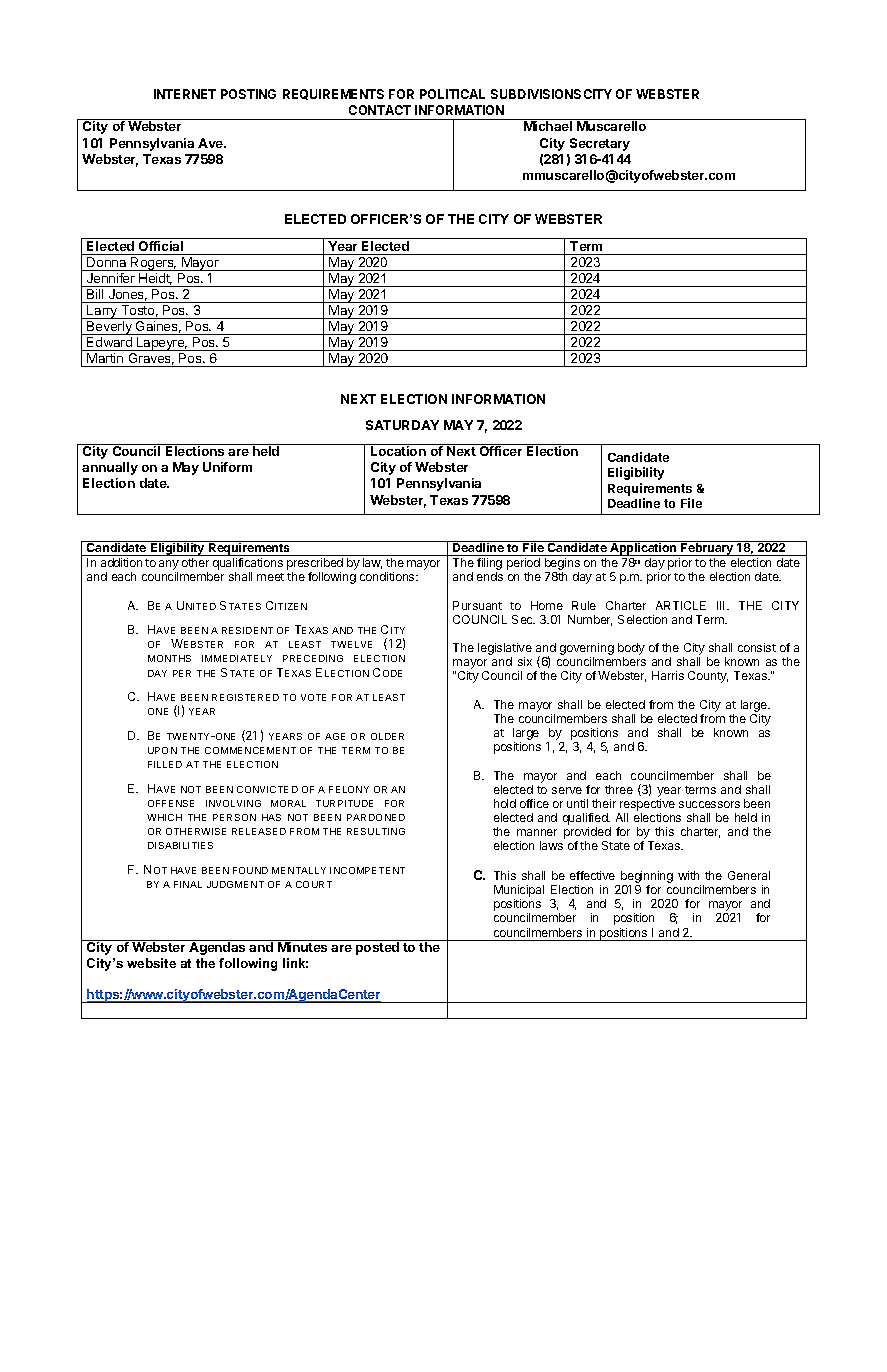 This document has width=887, height=1372. What do you see at coordinates (387, 736) in the document?
I see `OLDER` at bounding box center [387, 736].
